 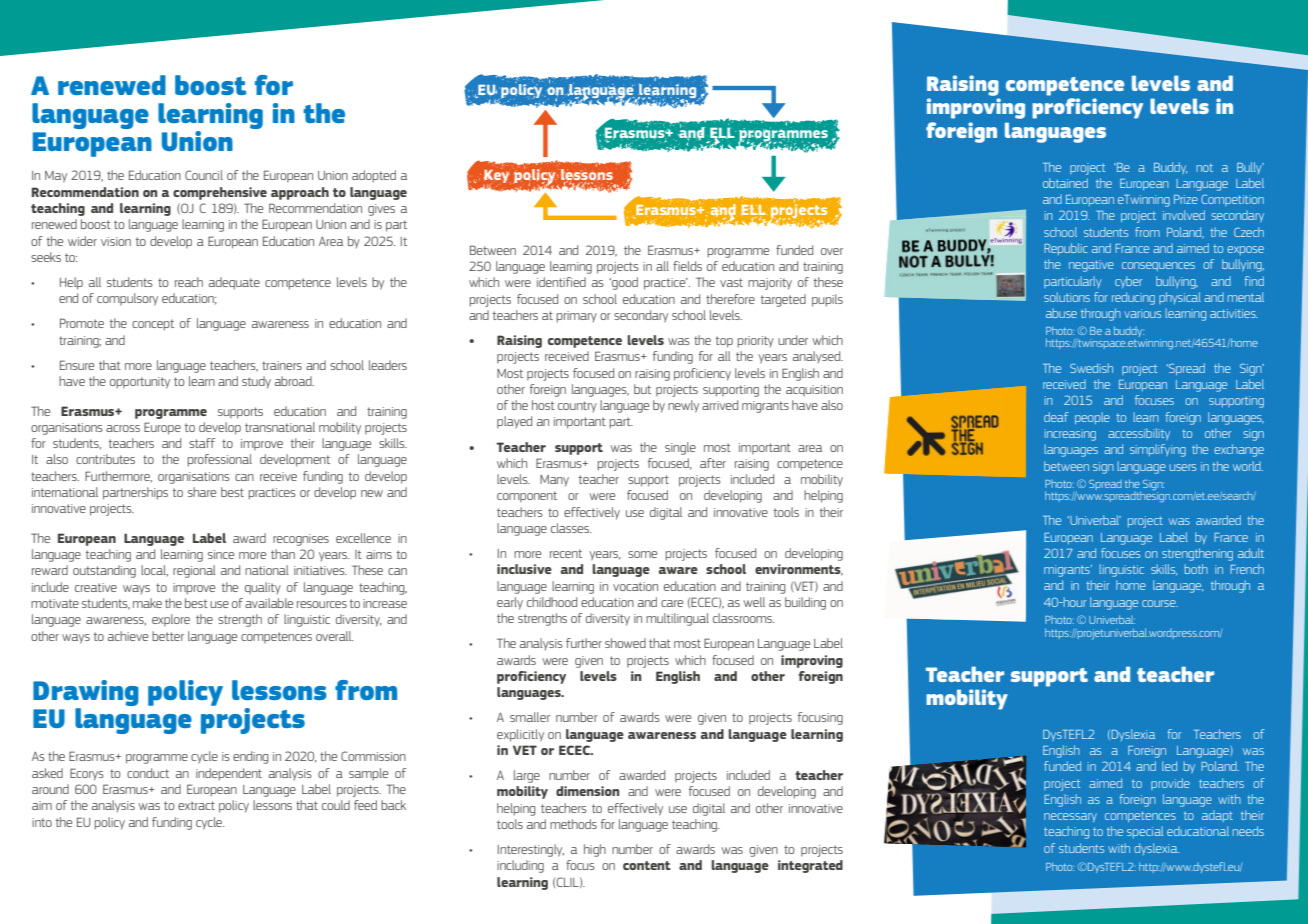 What do you see at coordinates (202, 492) in the screenshot?
I see `share` at bounding box center [202, 492].
